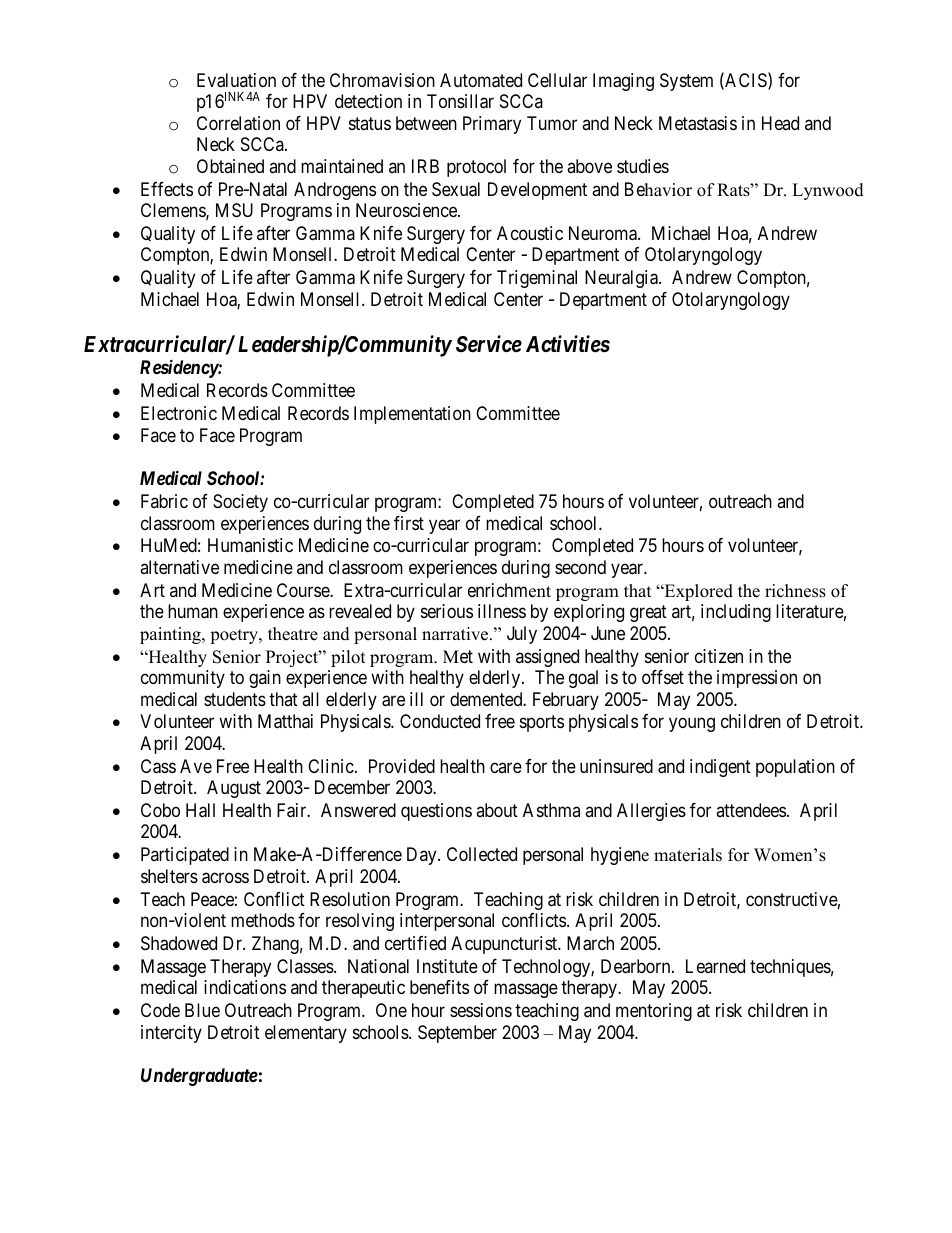  I want to click on including, so click(736, 613).
